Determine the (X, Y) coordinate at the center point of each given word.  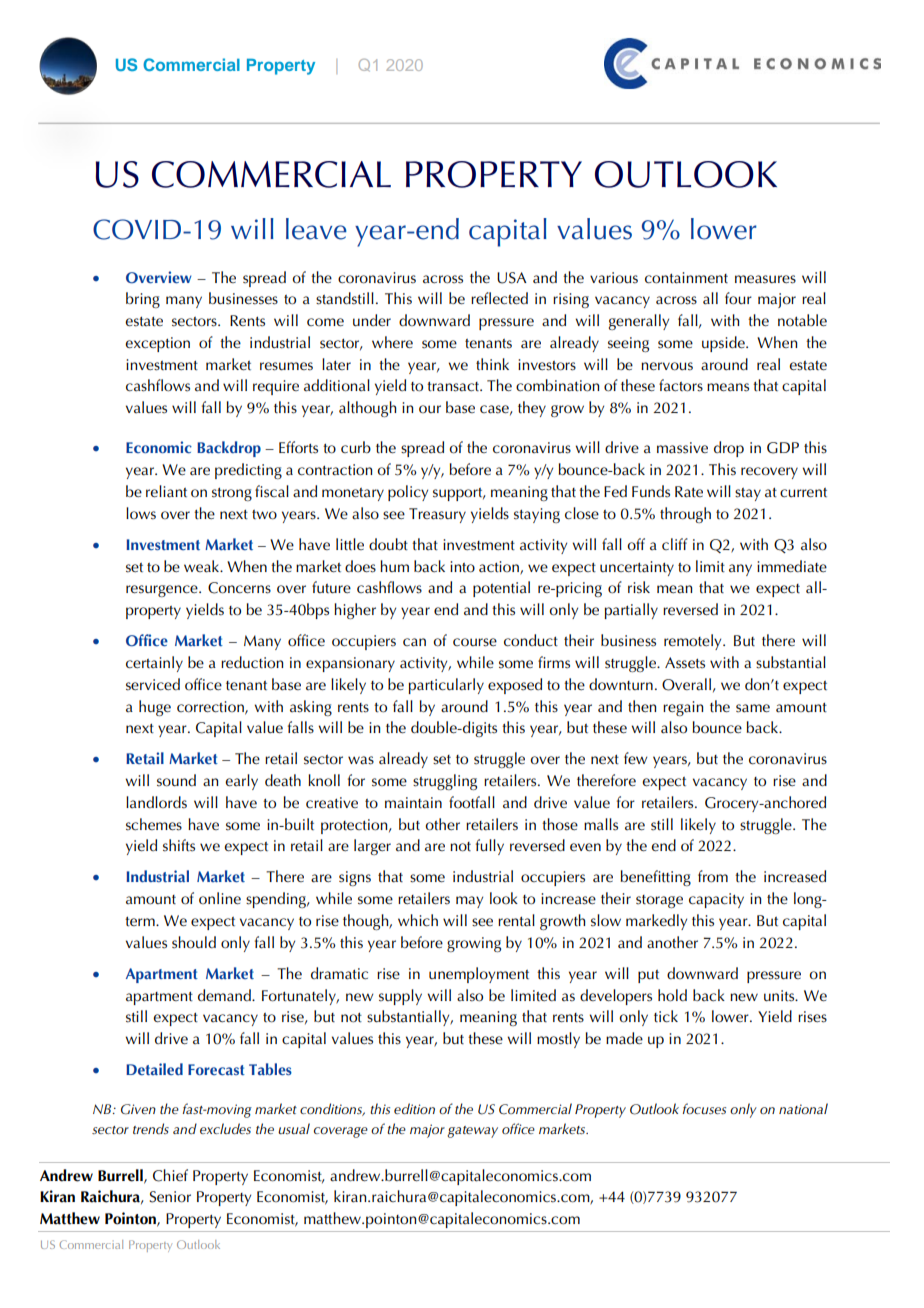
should (194, 942)
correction (211, 707)
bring (143, 300)
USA (512, 278)
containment (686, 278)
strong (232, 494)
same (753, 708)
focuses (704, 1108)
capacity (716, 900)
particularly (446, 686)
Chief (170, 1175)
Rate (689, 492)
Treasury (437, 515)
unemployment (479, 975)
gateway (472, 1132)
